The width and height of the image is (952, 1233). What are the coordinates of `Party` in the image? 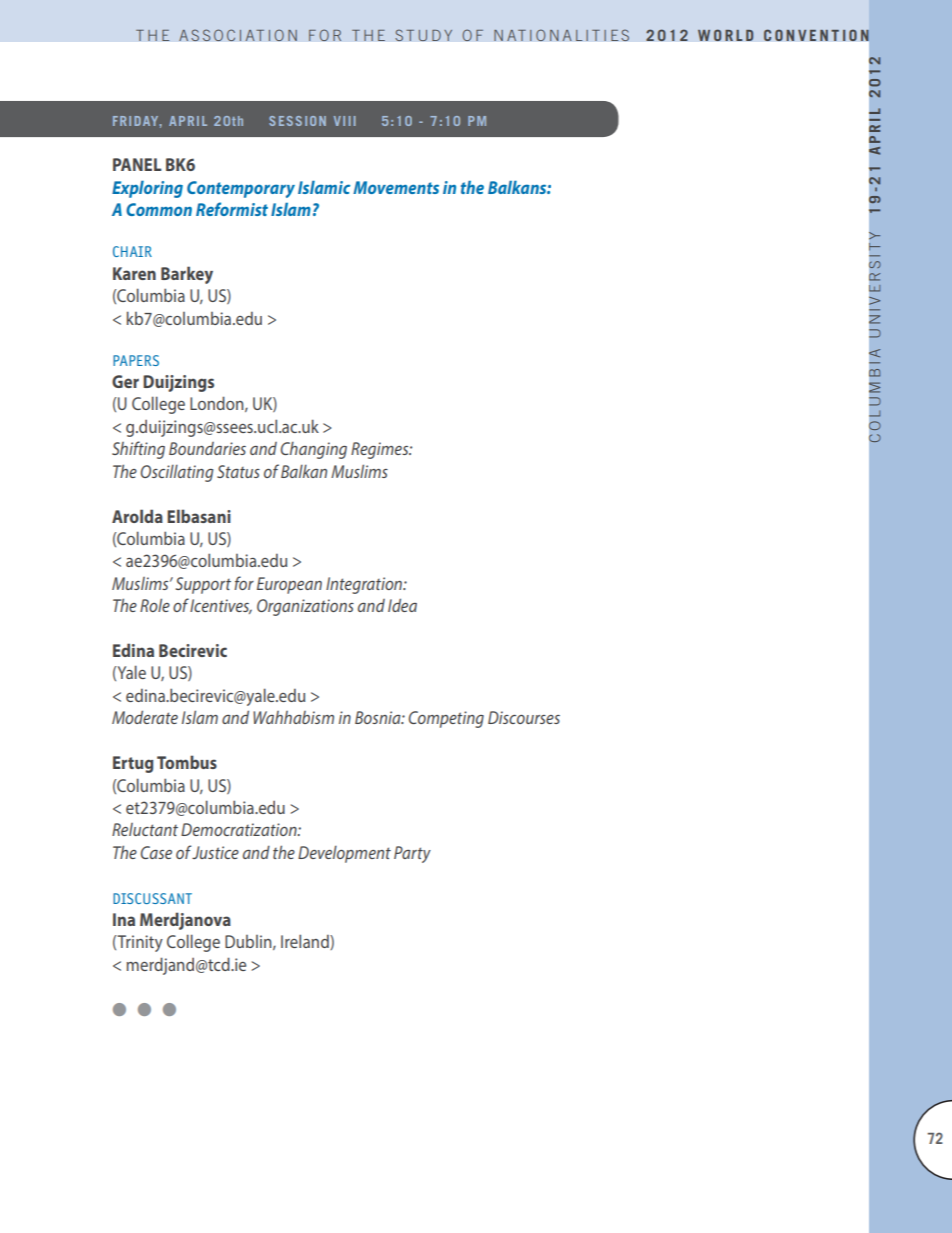 It's located at (412, 854).
